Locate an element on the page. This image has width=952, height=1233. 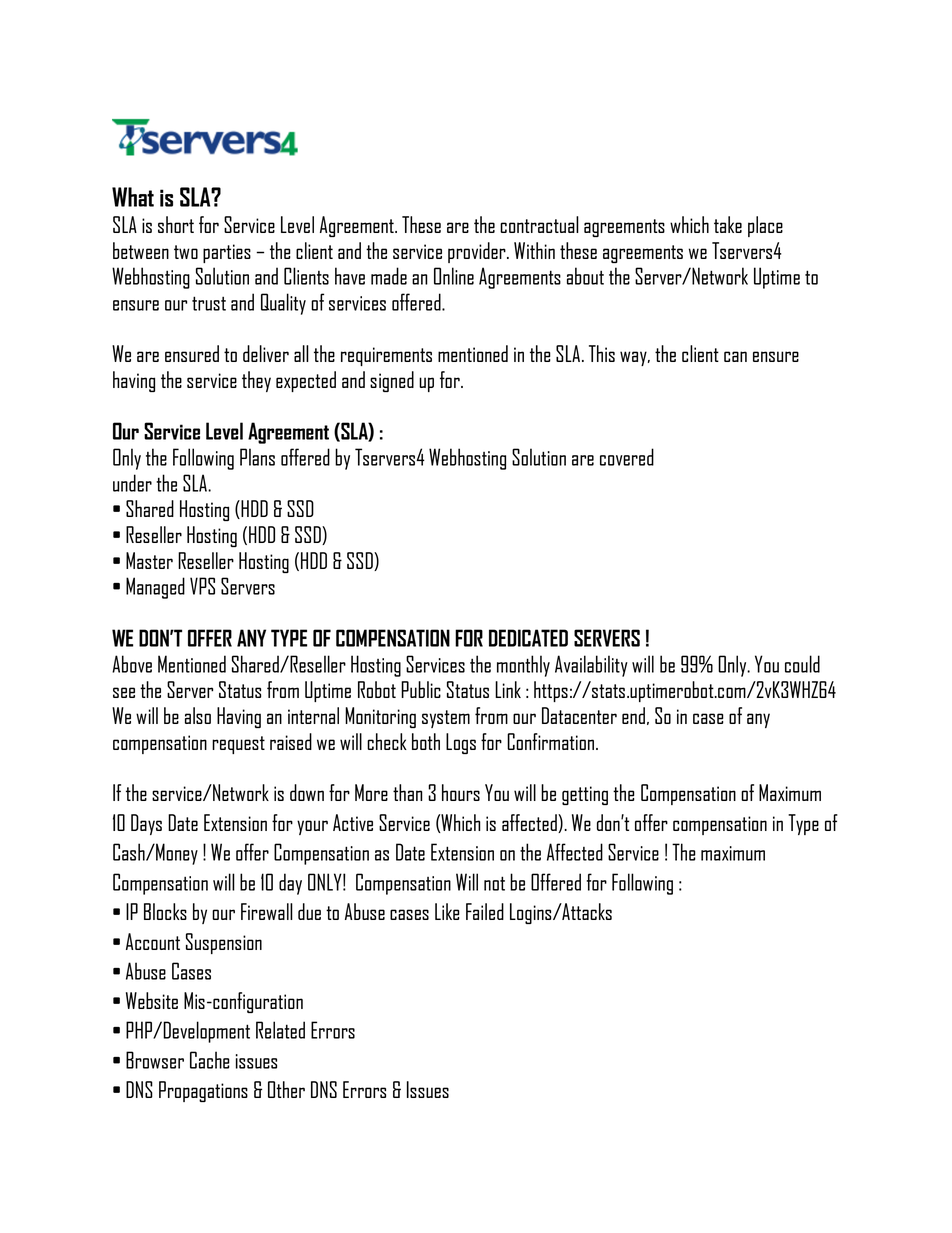
under is located at coordinates (132, 483).
